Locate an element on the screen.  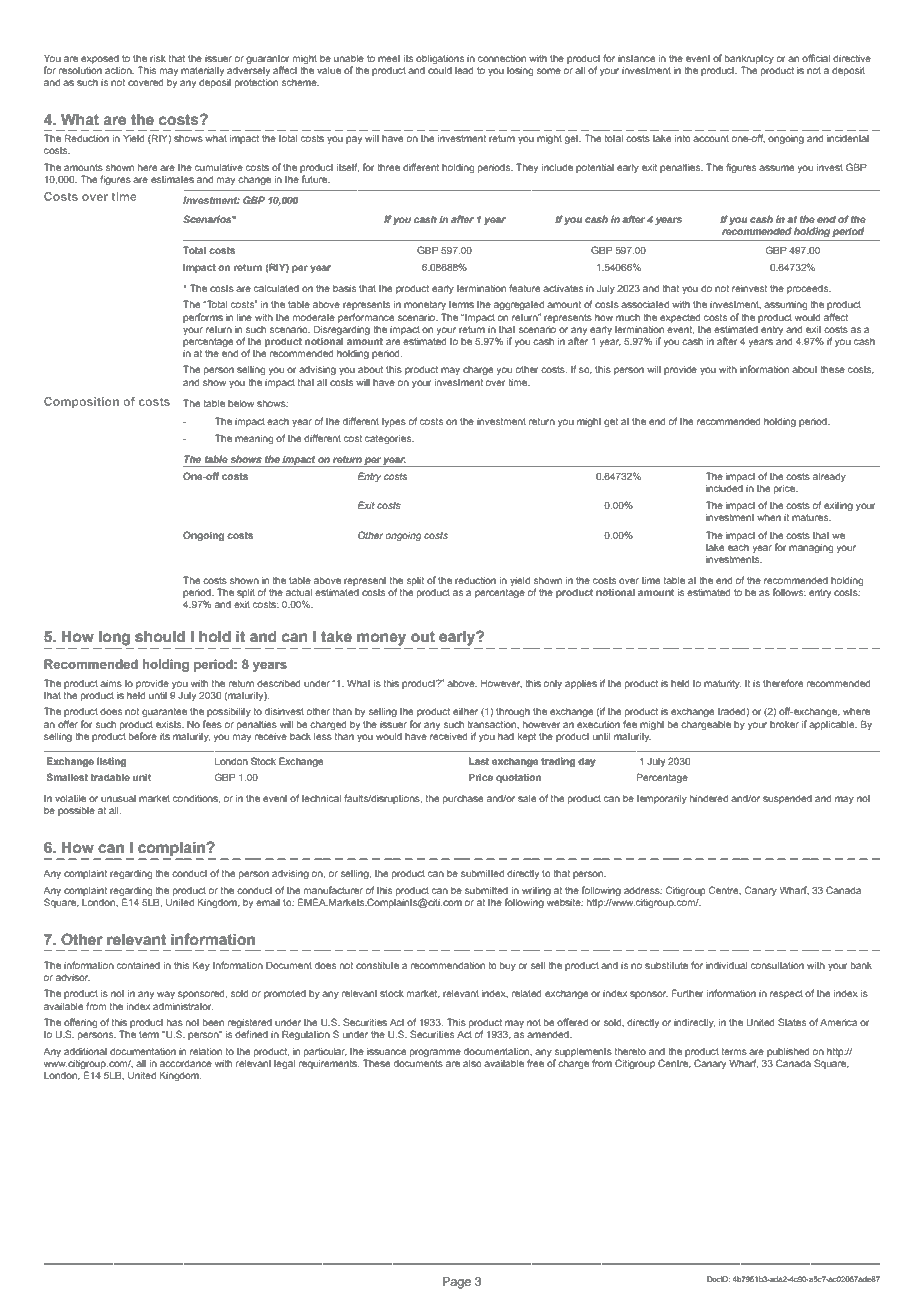
account is located at coordinates (711, 138).
